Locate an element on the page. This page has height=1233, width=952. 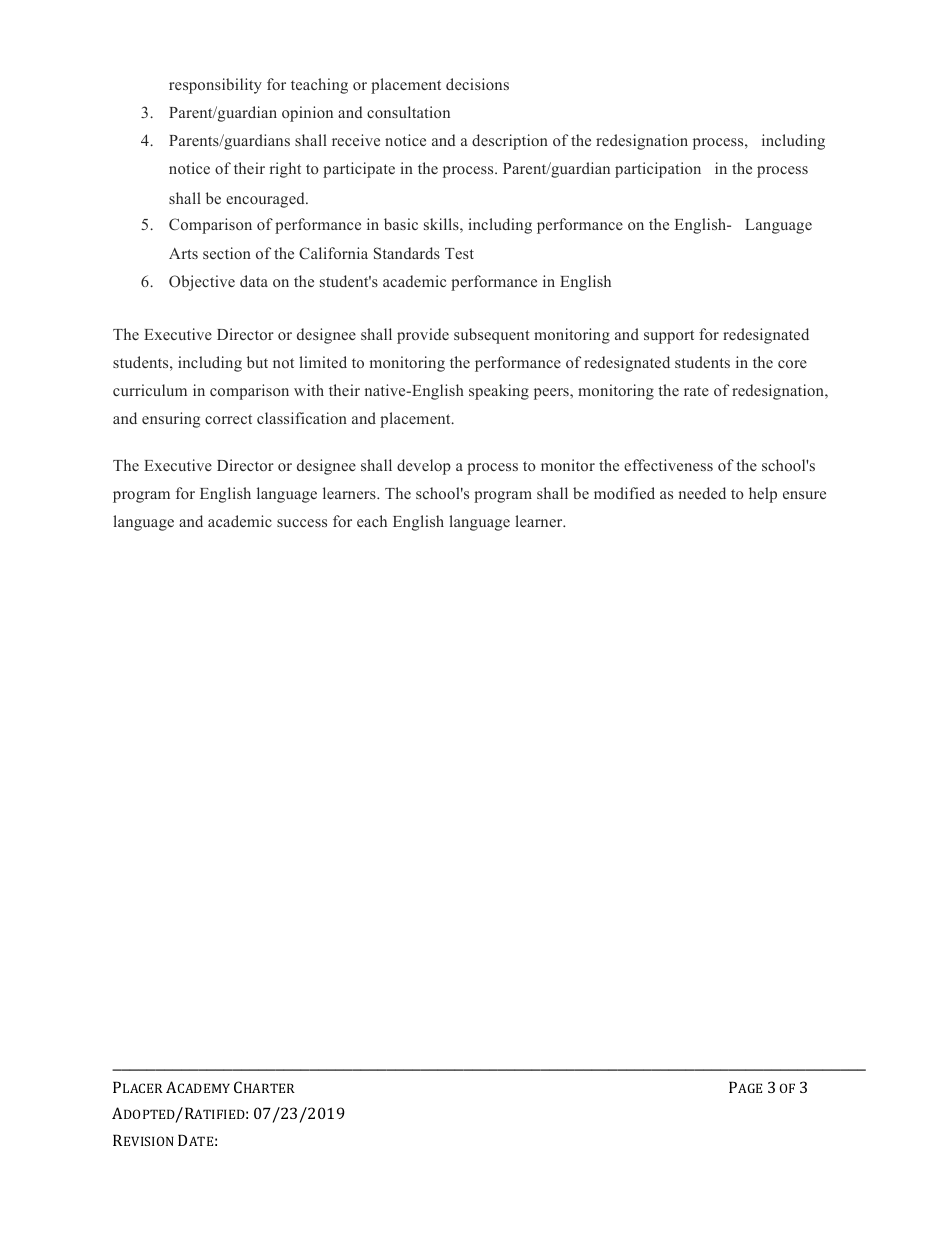
correct is located at coordinates (228, 419).
